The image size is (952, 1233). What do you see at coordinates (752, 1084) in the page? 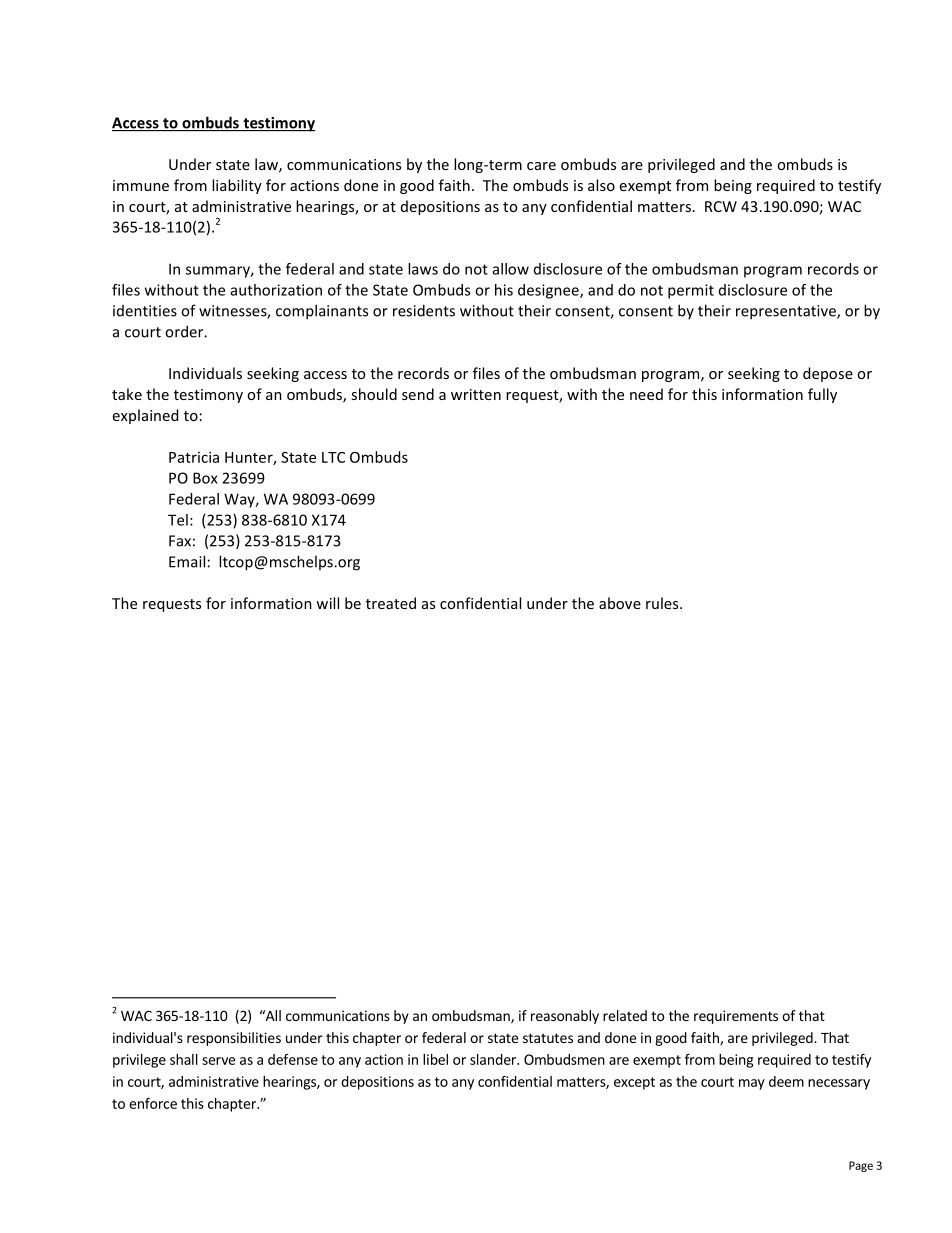
I see `may` at bounding box center [752, 1084].
